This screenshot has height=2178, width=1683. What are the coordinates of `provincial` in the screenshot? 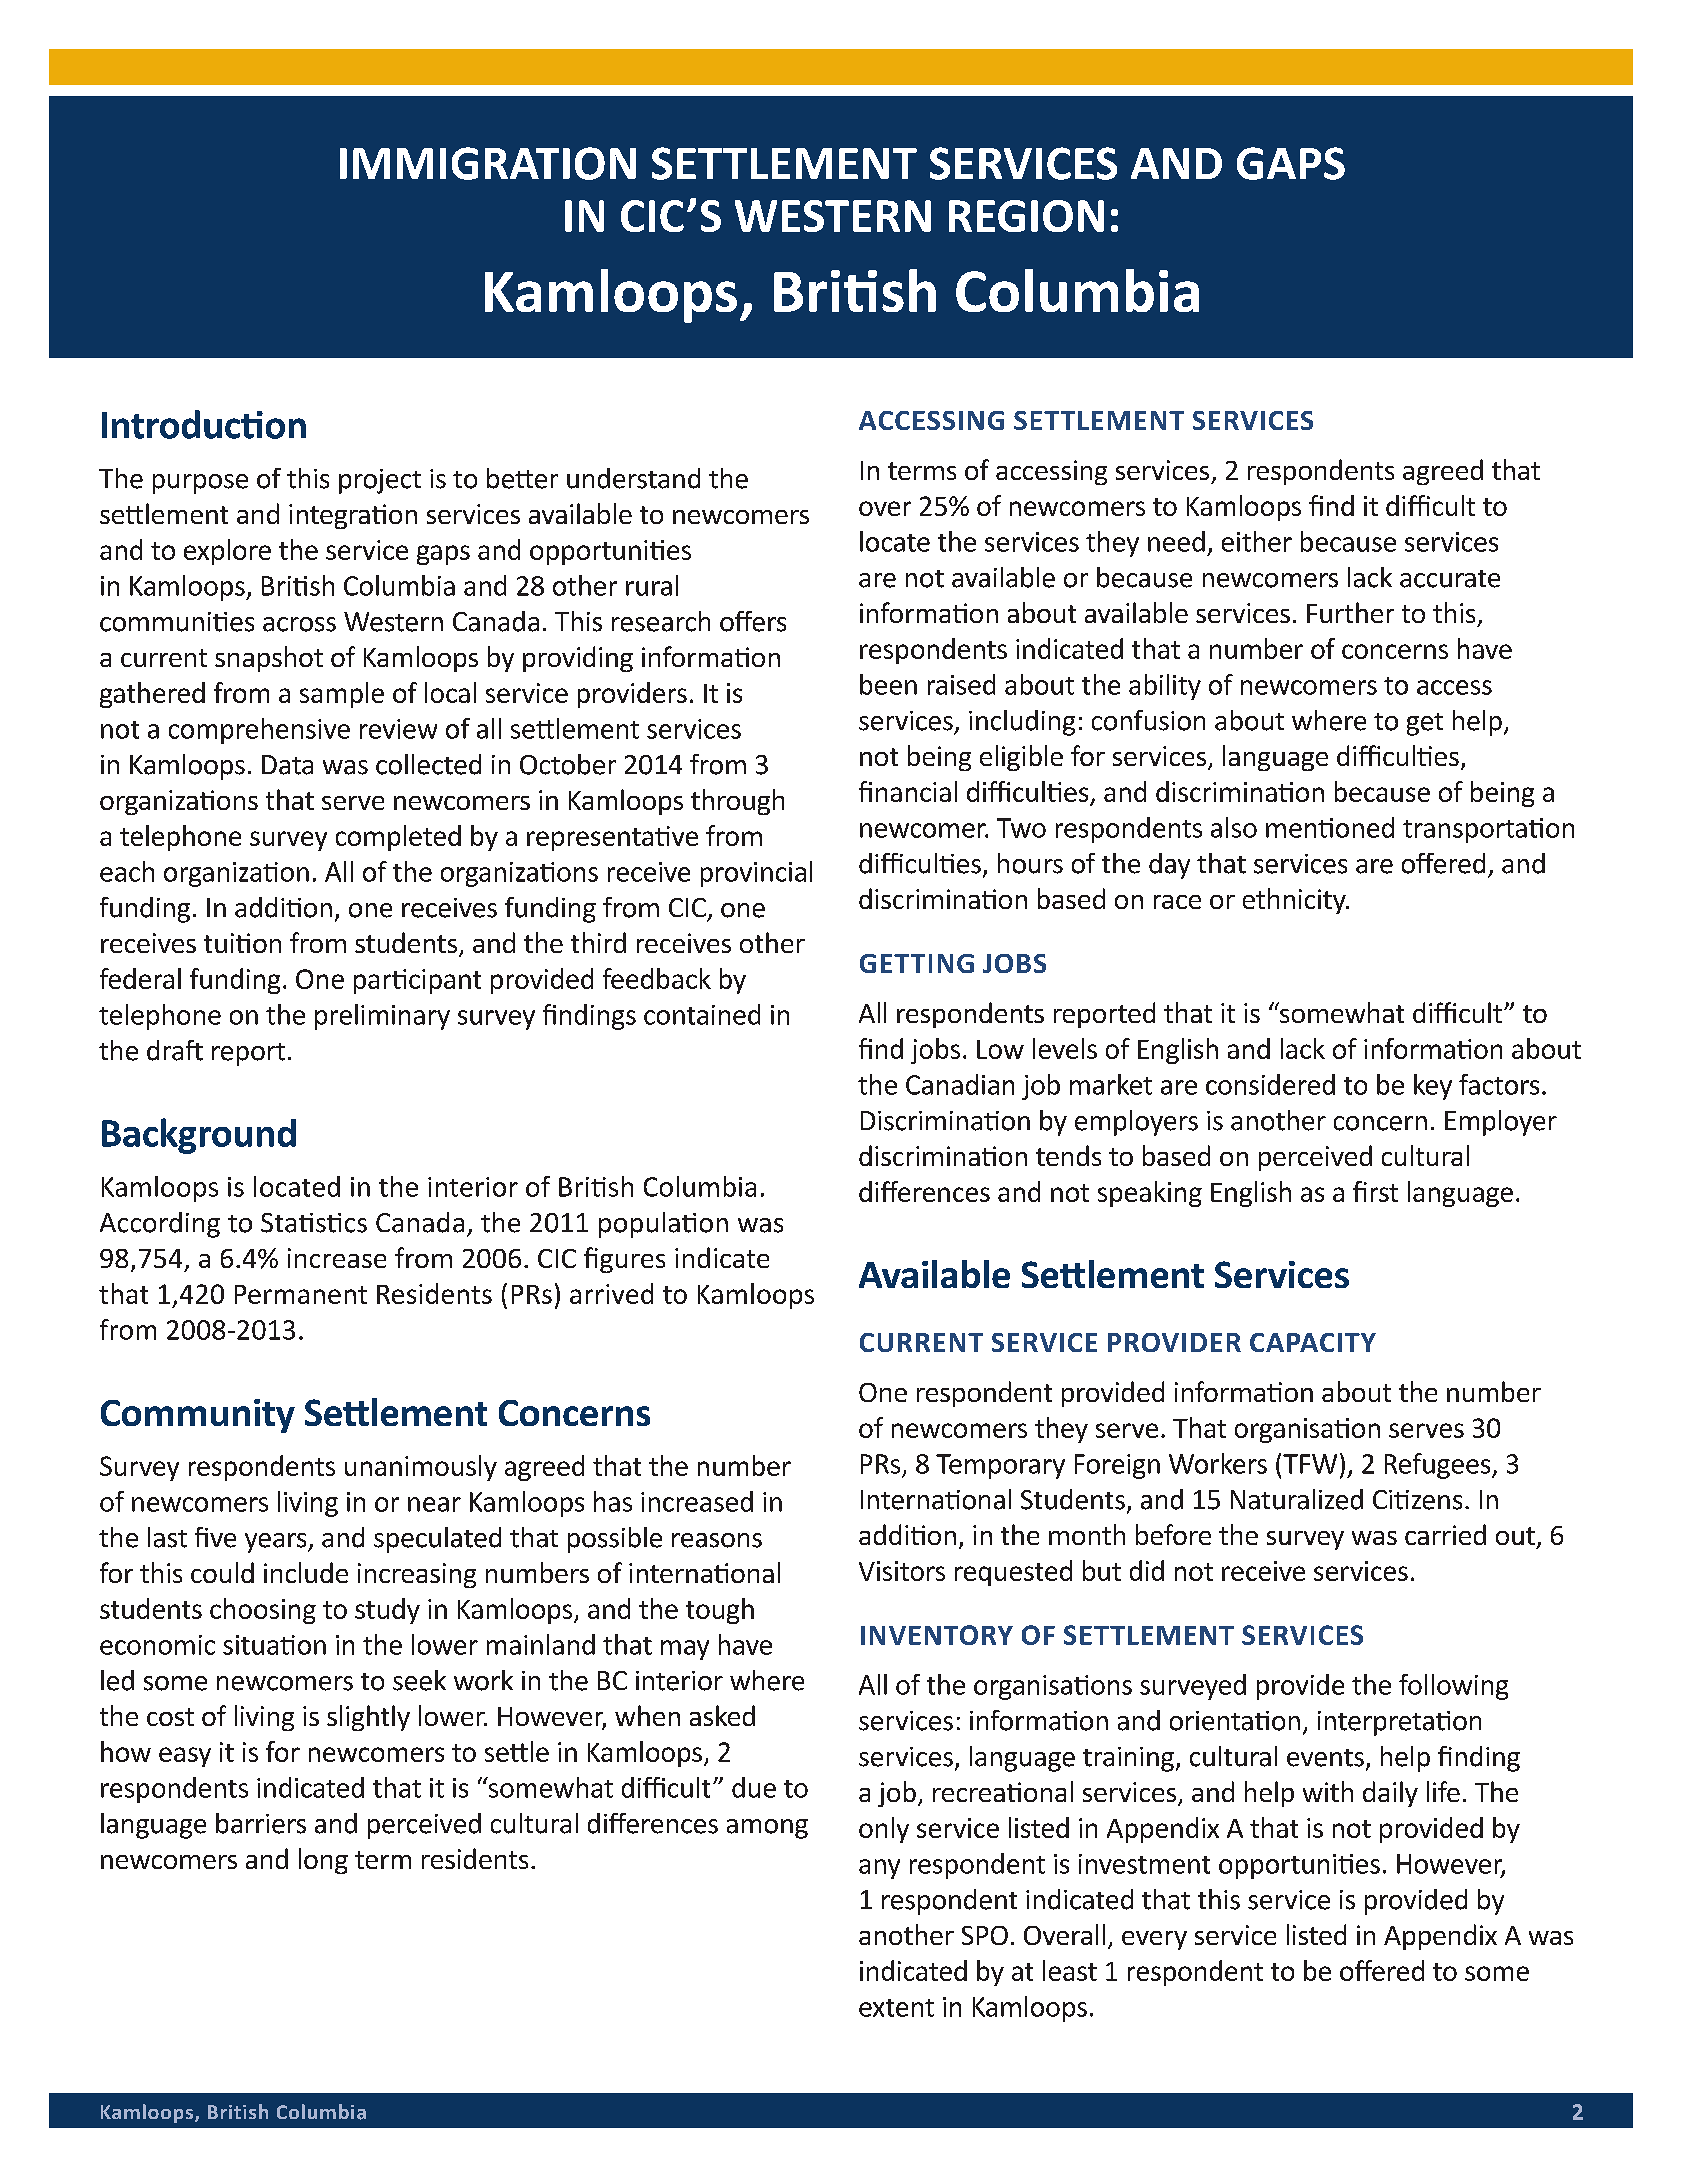 It's located at (756, 874).
